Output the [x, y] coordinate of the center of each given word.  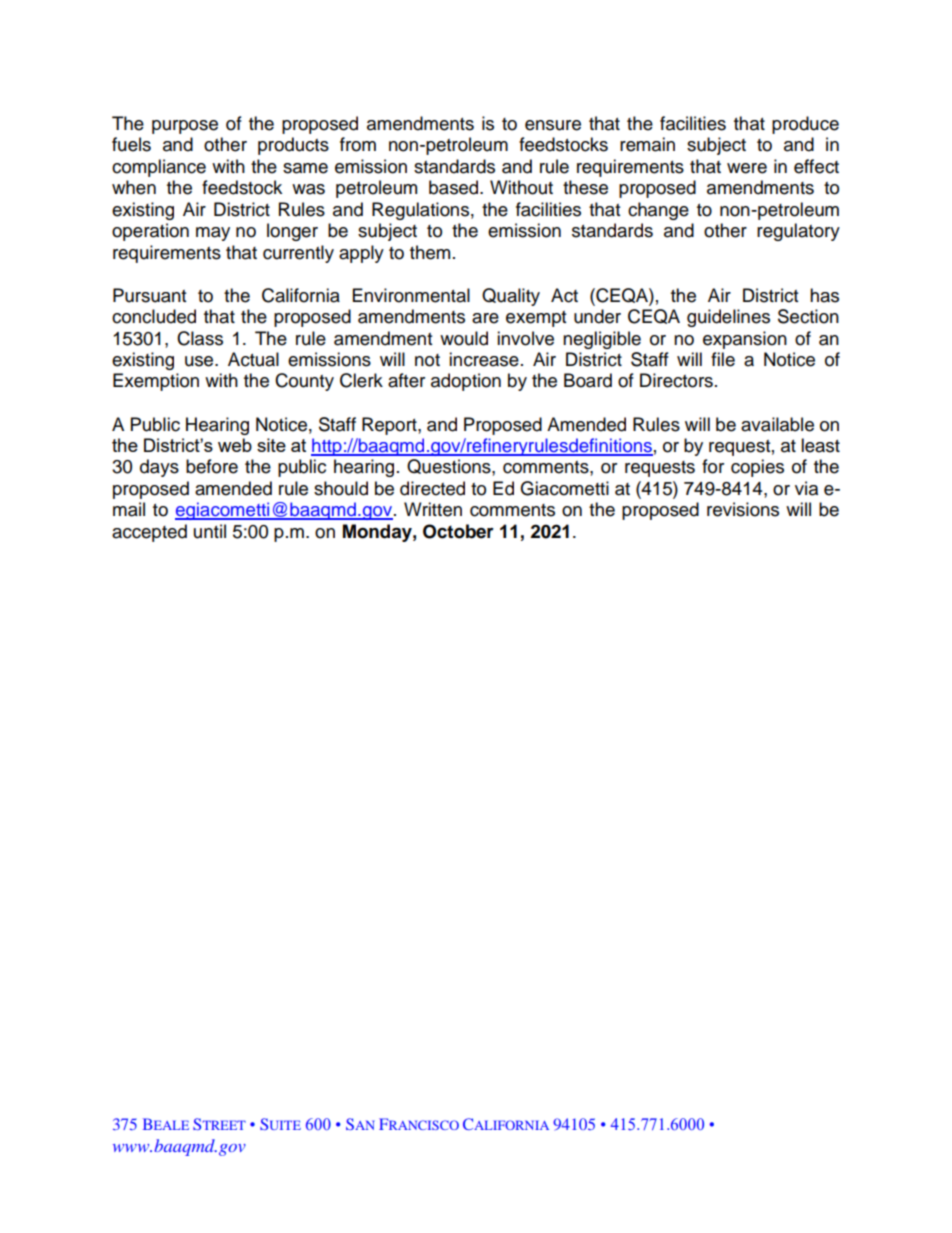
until [210, 531]
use [200, 361]
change [658, 211]
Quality [511, 297]
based [455, 187]
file [723, 359]
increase [484, 359]
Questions [450, 467]
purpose [185, 127]
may [213, 234]
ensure [553, 125]
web [235, 445]
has [824, 295]
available [777, 424]
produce [805, 125]
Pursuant [149, 295]
